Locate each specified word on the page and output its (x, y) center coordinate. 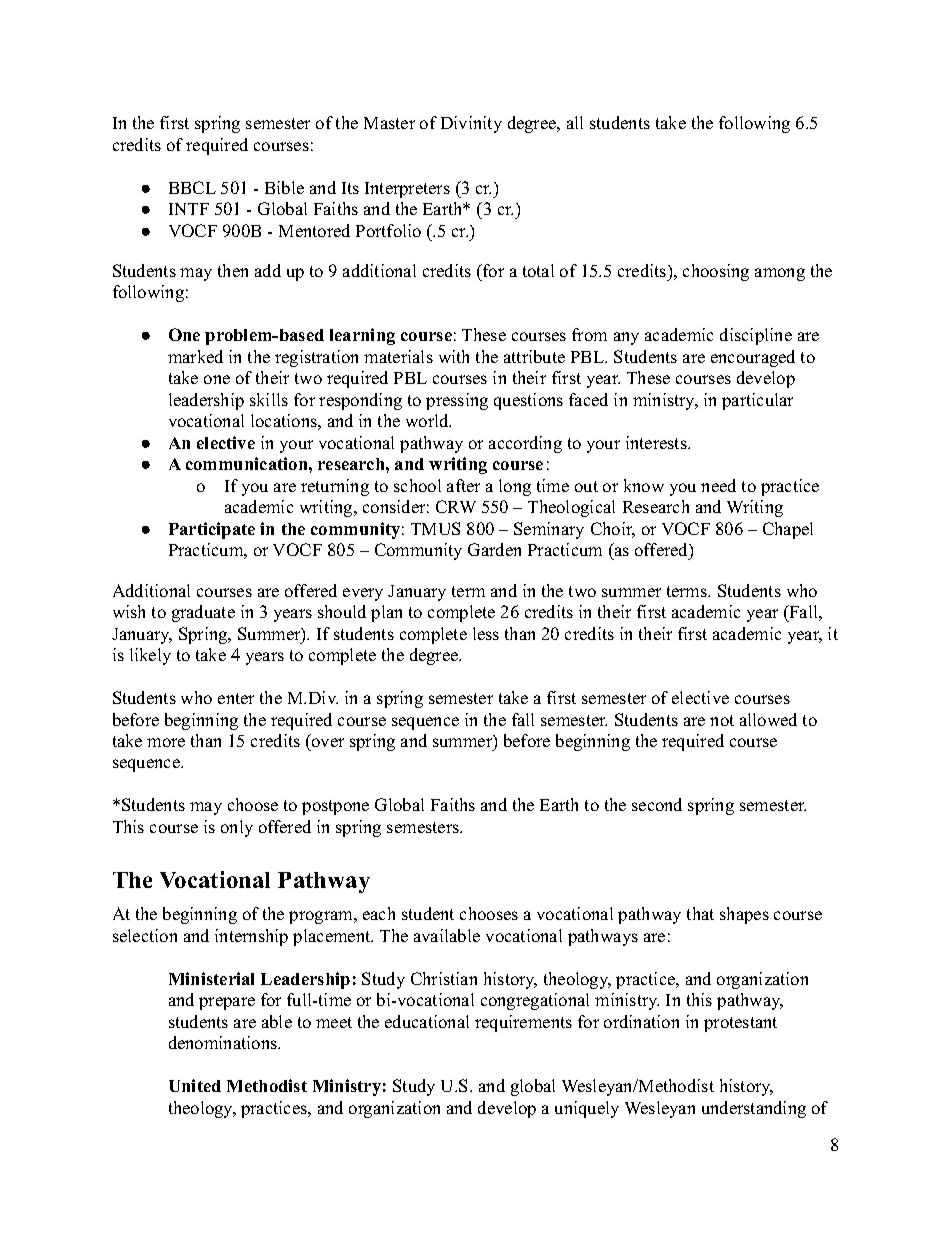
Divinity (471, 124)
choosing (716, 272)
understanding (754, 1109)
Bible (284, 187)
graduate (203, 613)
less (486, 633)
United (195, 1085)
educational (427, 1021)
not (722, 720)
